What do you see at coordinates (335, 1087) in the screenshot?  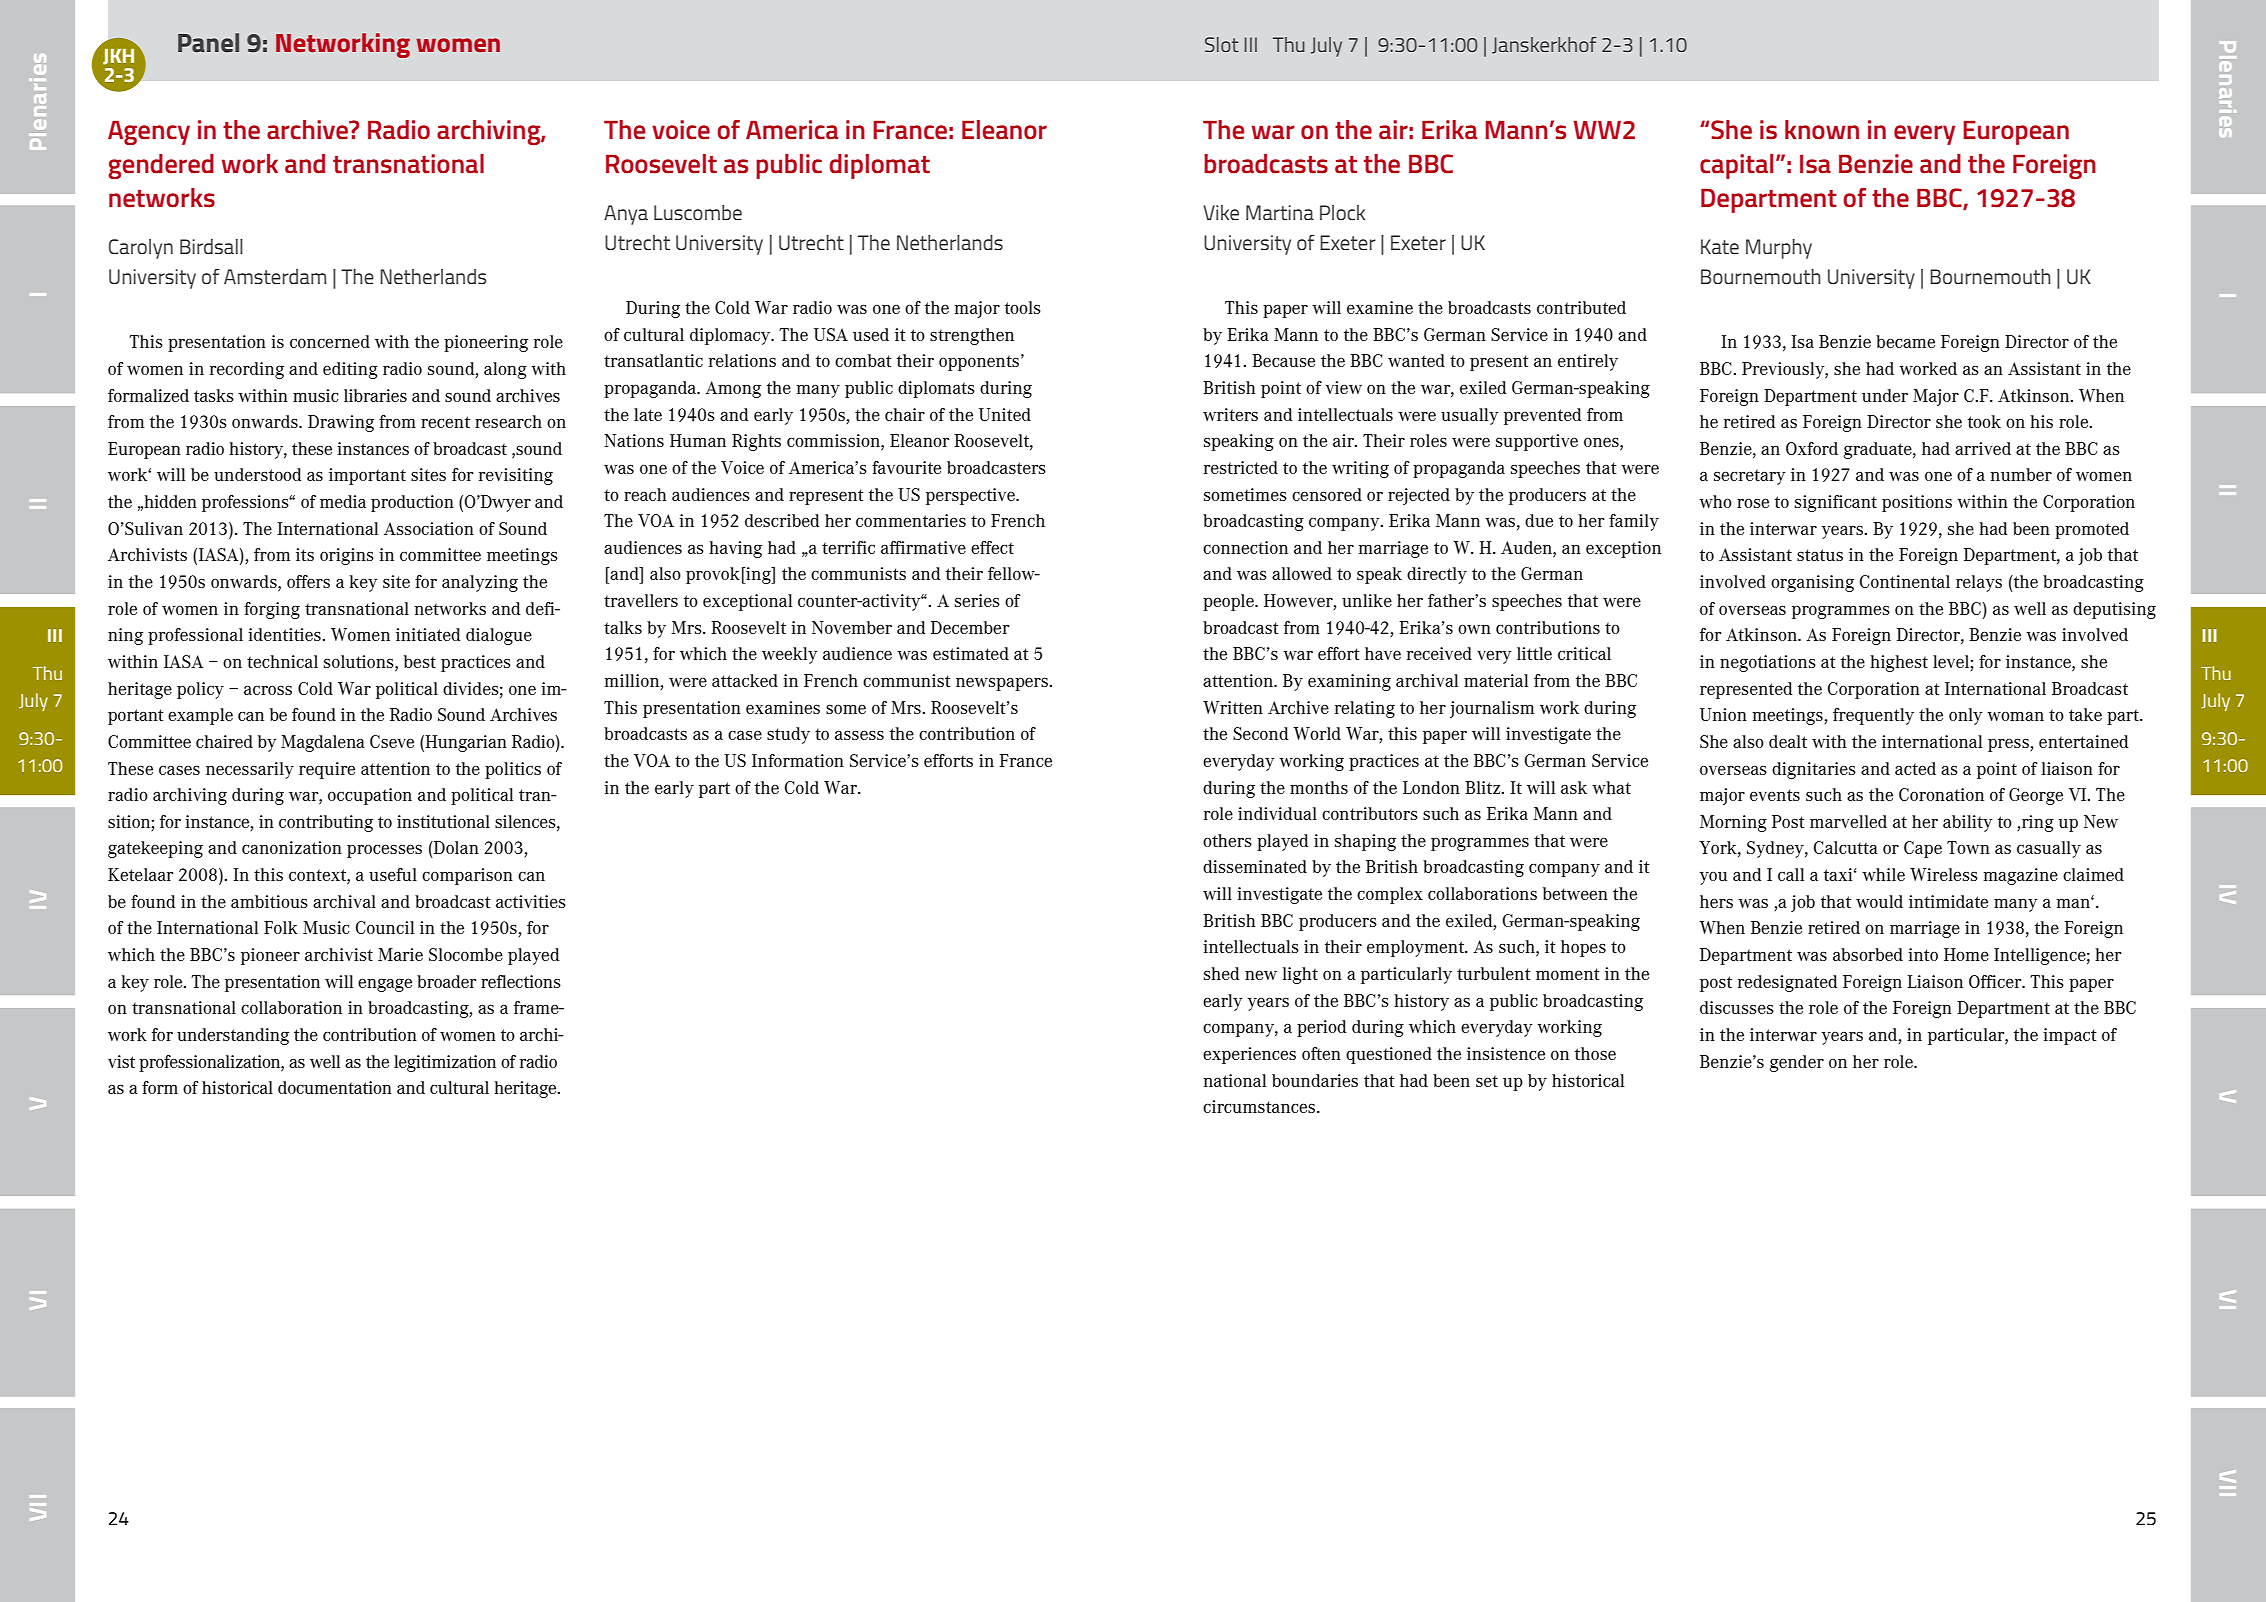 I see `documentation` at bounding box center [335, 1087].
